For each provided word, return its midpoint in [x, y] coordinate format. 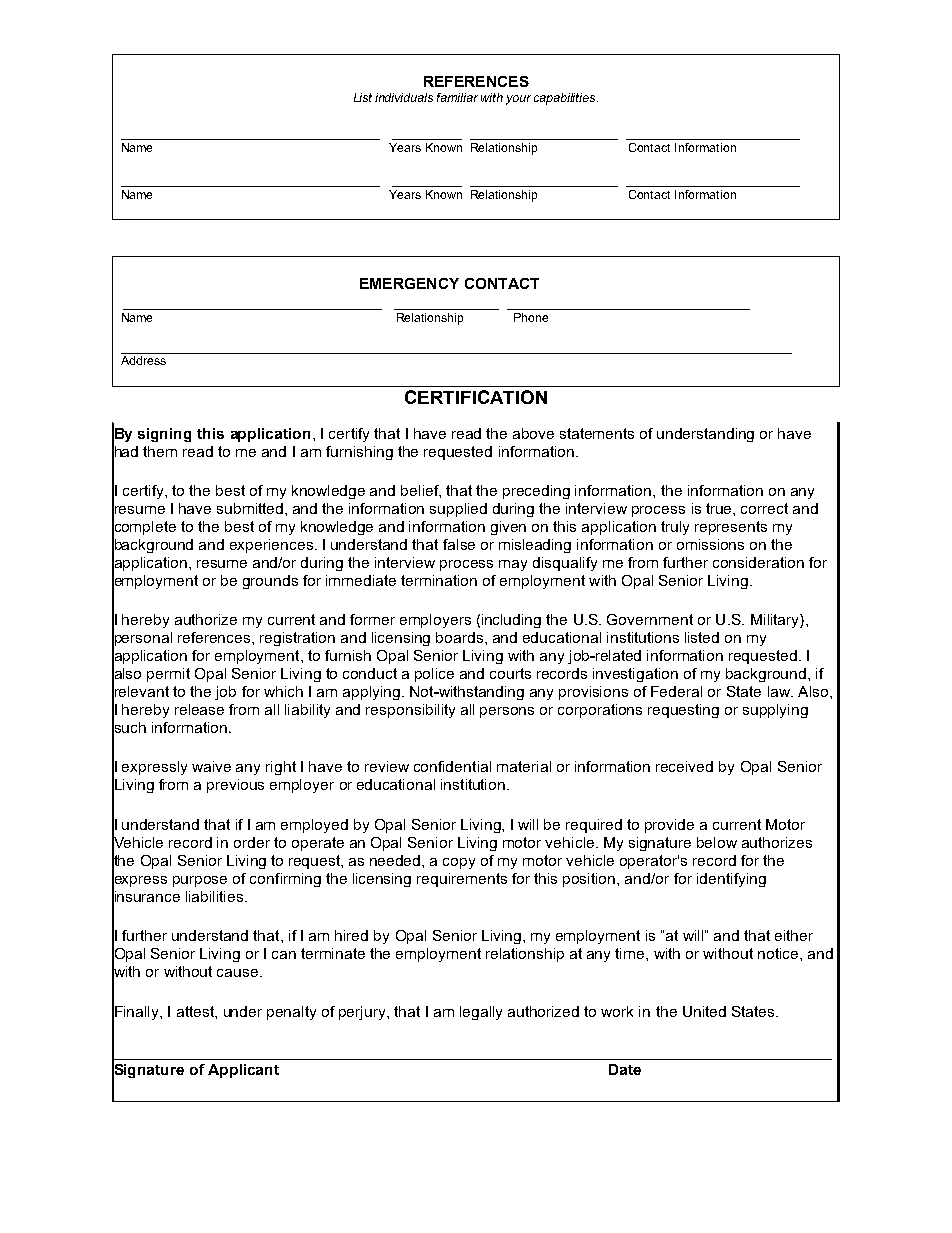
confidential [452, 766]
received [684, 766]
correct [764, 508]
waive [211, 766]
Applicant [243, 1071]
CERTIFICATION [476, 397]
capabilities [566, 99]
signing [164, 435]
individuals [404, 97]
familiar [457, 97]
